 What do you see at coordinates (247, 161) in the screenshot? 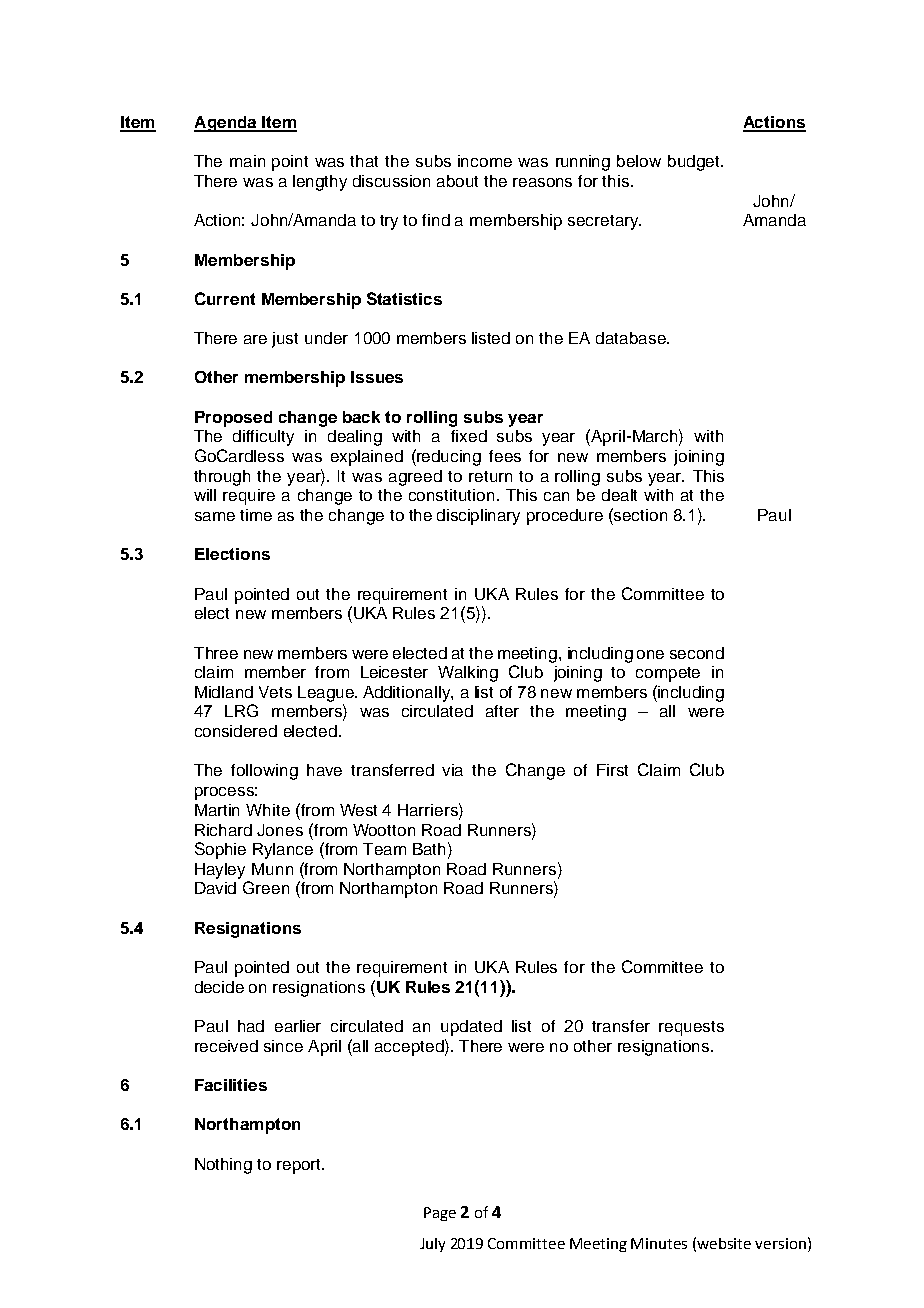
I see `main` at bounding box center [247, 161].
